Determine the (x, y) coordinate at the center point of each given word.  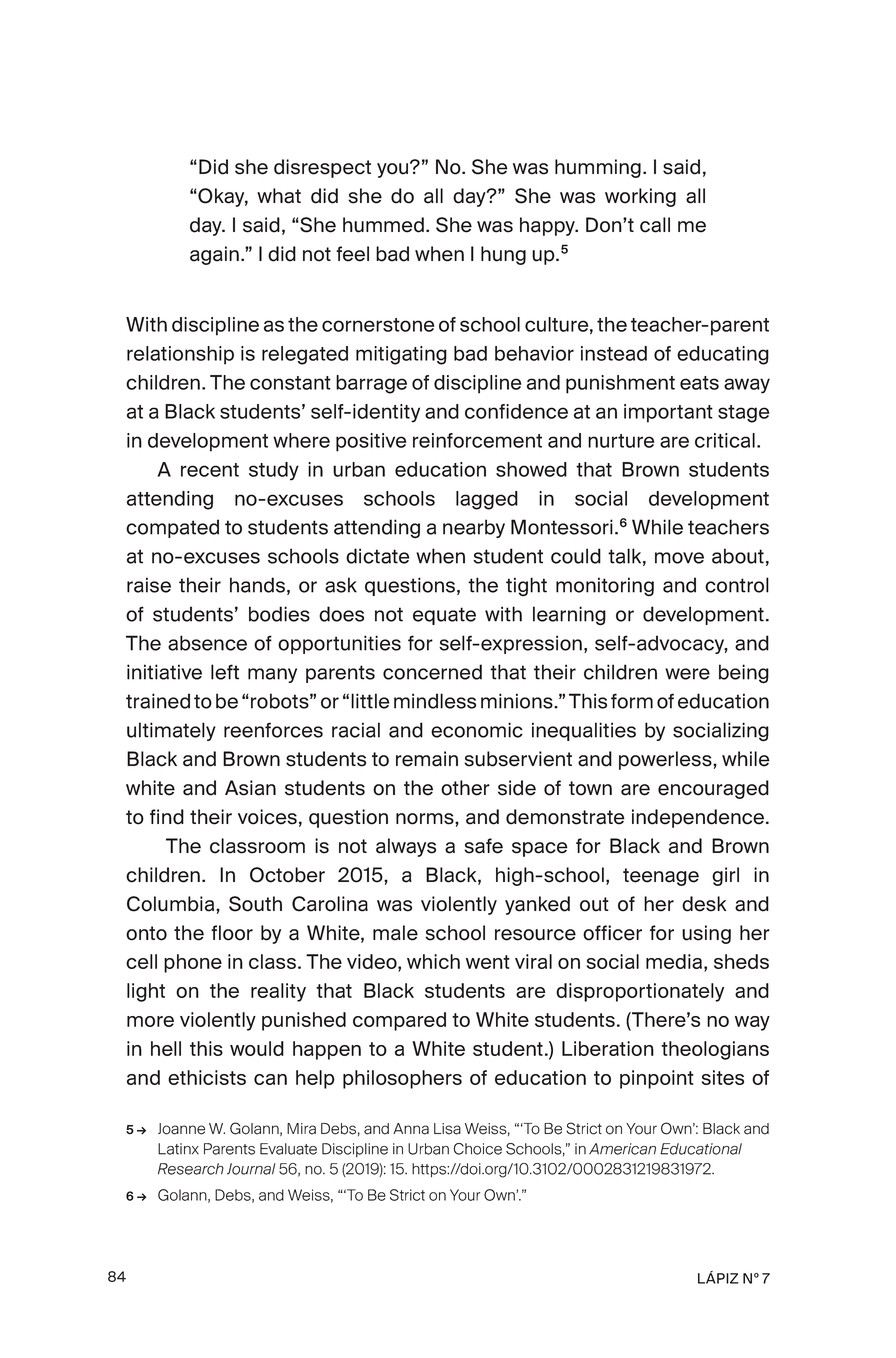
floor (232, 933)
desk (704, 904)
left (225, 672)
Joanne (181, 1129)
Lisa (447, 1129)
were (687, 674)
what (279, 196)
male (395, 933)
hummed (383, 225)
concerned (432, 672)
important (668, 413)
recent (210, 470)
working (640, 197)
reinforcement (477, 440)
